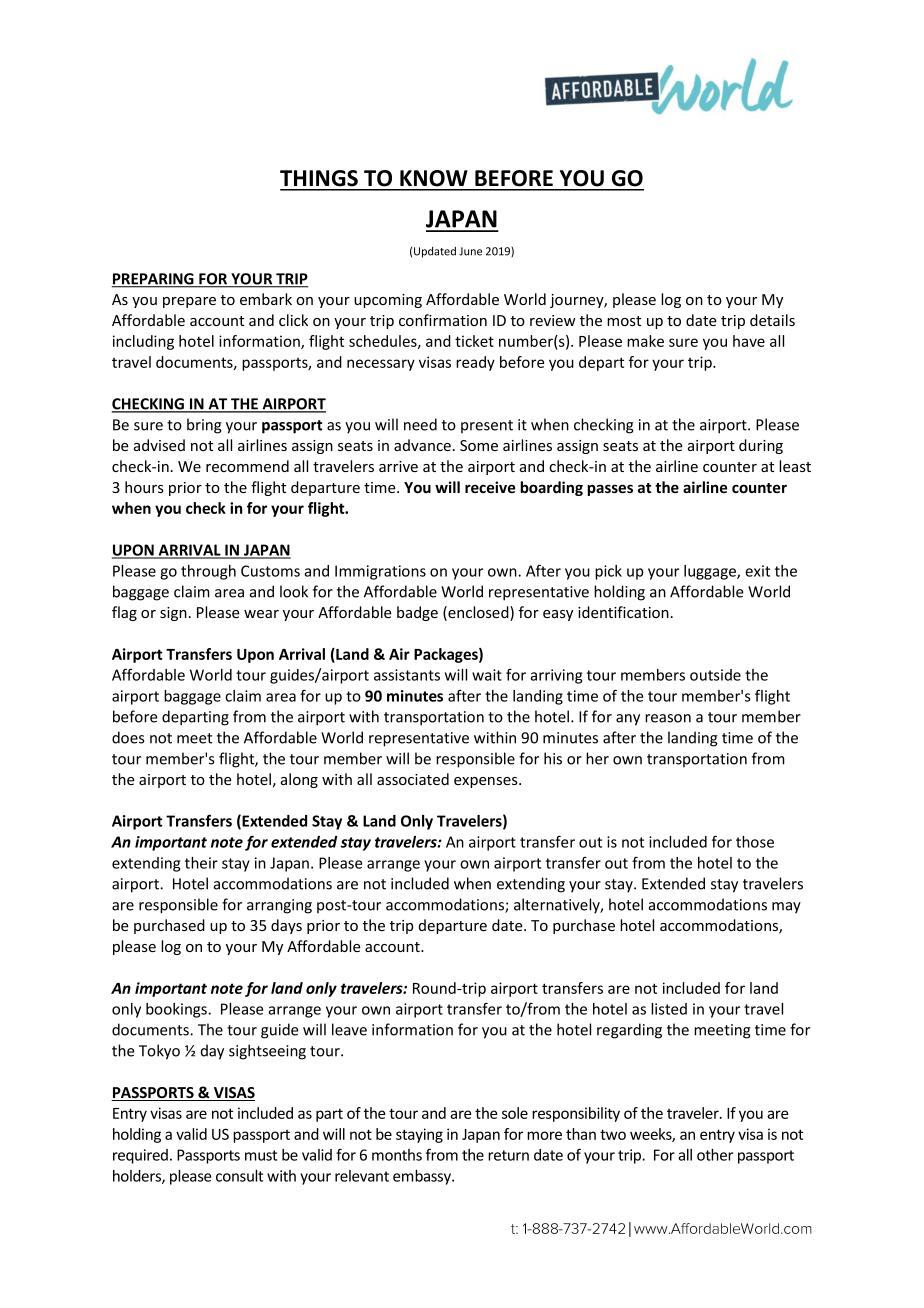 This screenshot has height=1308, width=924. What do you see at coordinates (487, 782) in the screenshot?
I see `expenses` at bounding box center [487, 782].
